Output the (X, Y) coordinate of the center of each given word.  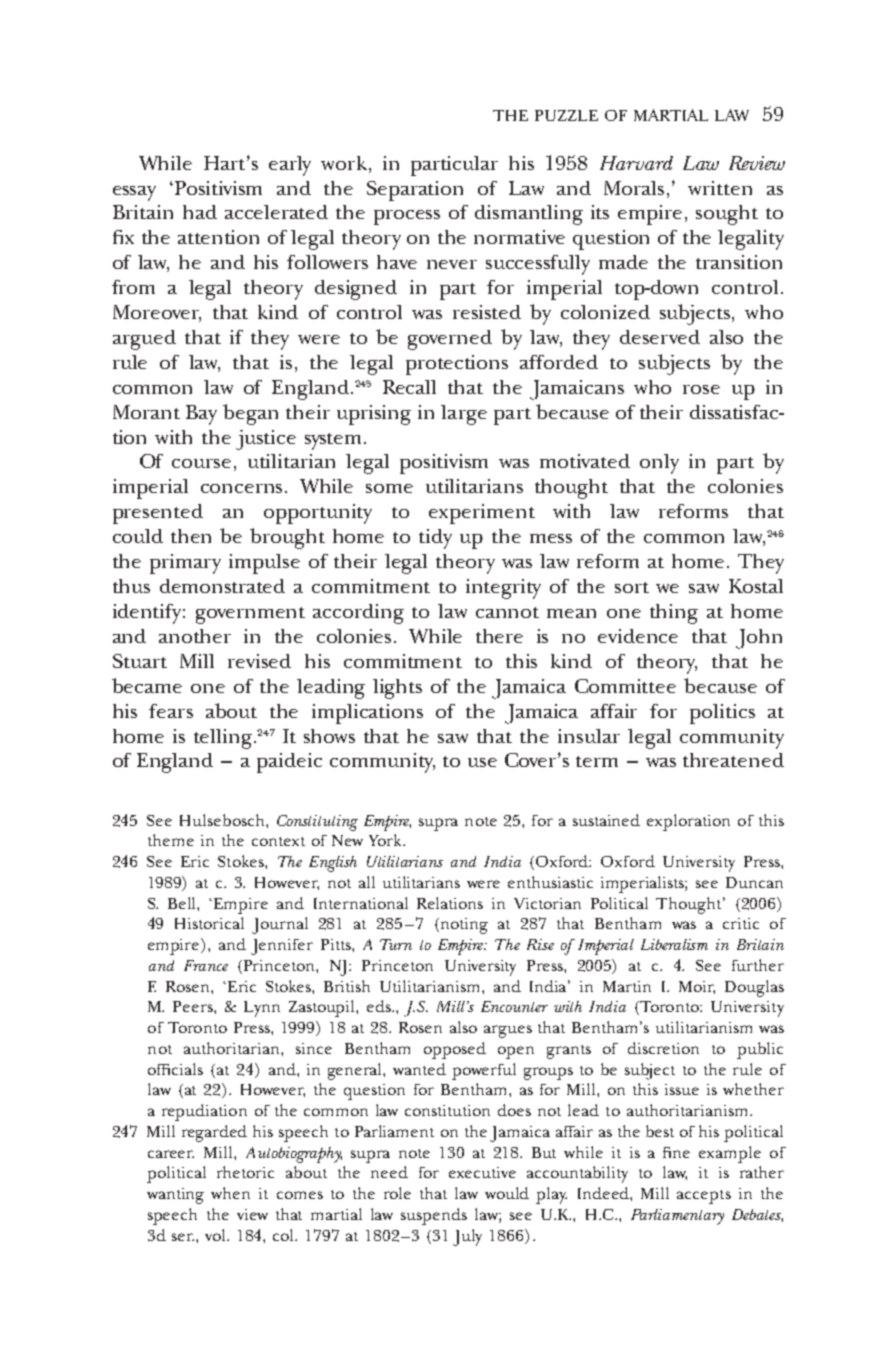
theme (171, 840)
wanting (175, 1196)
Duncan (754, 882)
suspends (434, 1216)
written (720, 188)
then (191, 536)
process (407, 217)
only (659, 464)
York (387, 840)
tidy (435, 539)
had (200, 212)
